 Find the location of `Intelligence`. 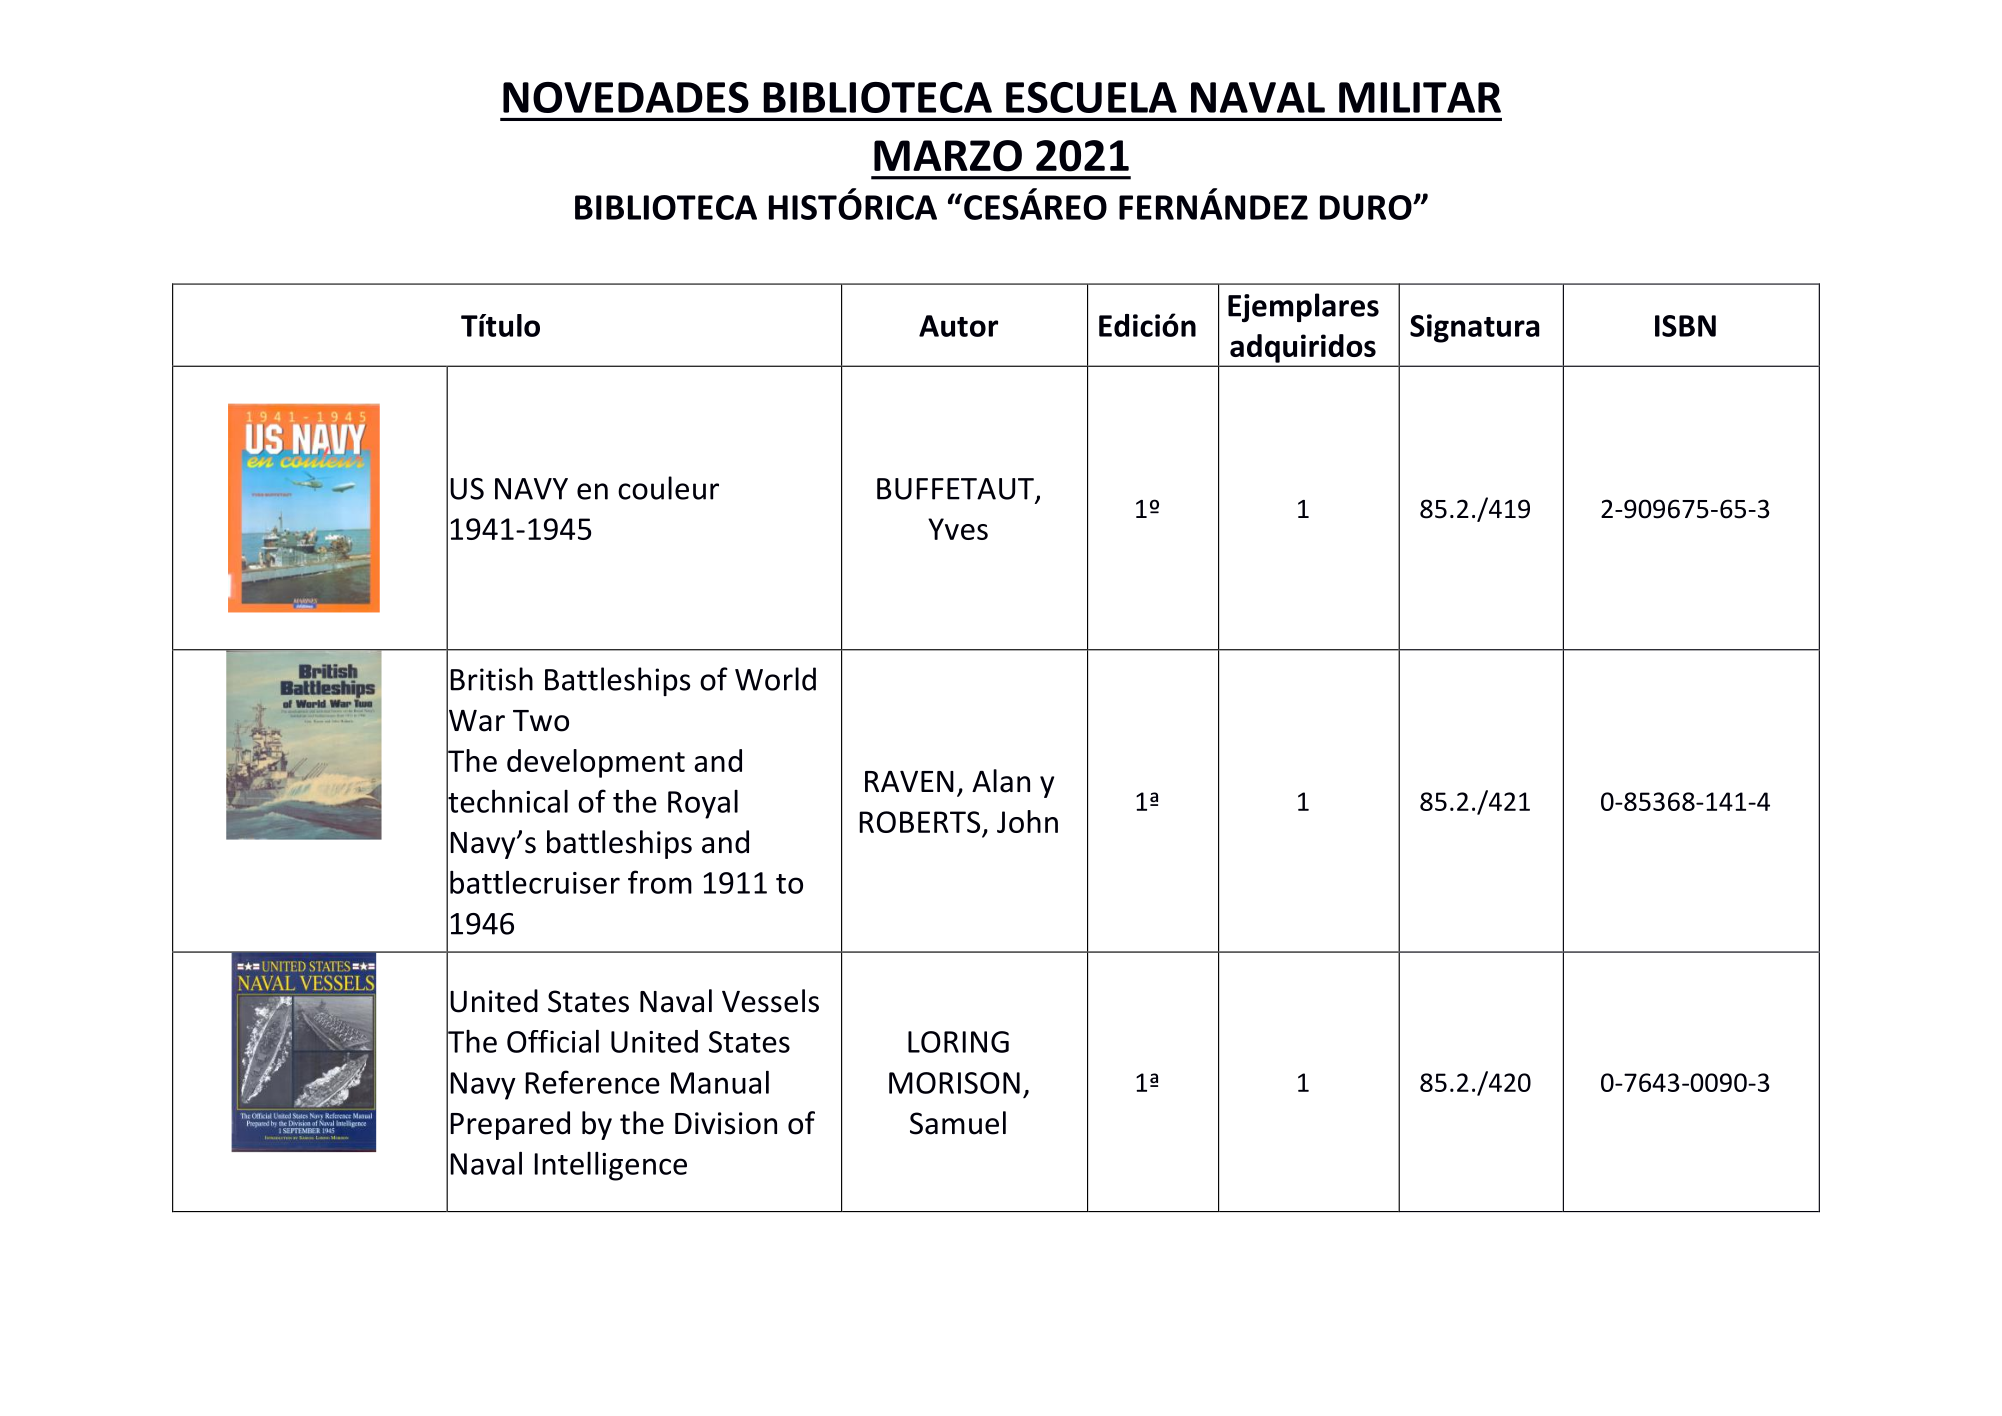

Intelligence is located at coordinates (610, 1166).
